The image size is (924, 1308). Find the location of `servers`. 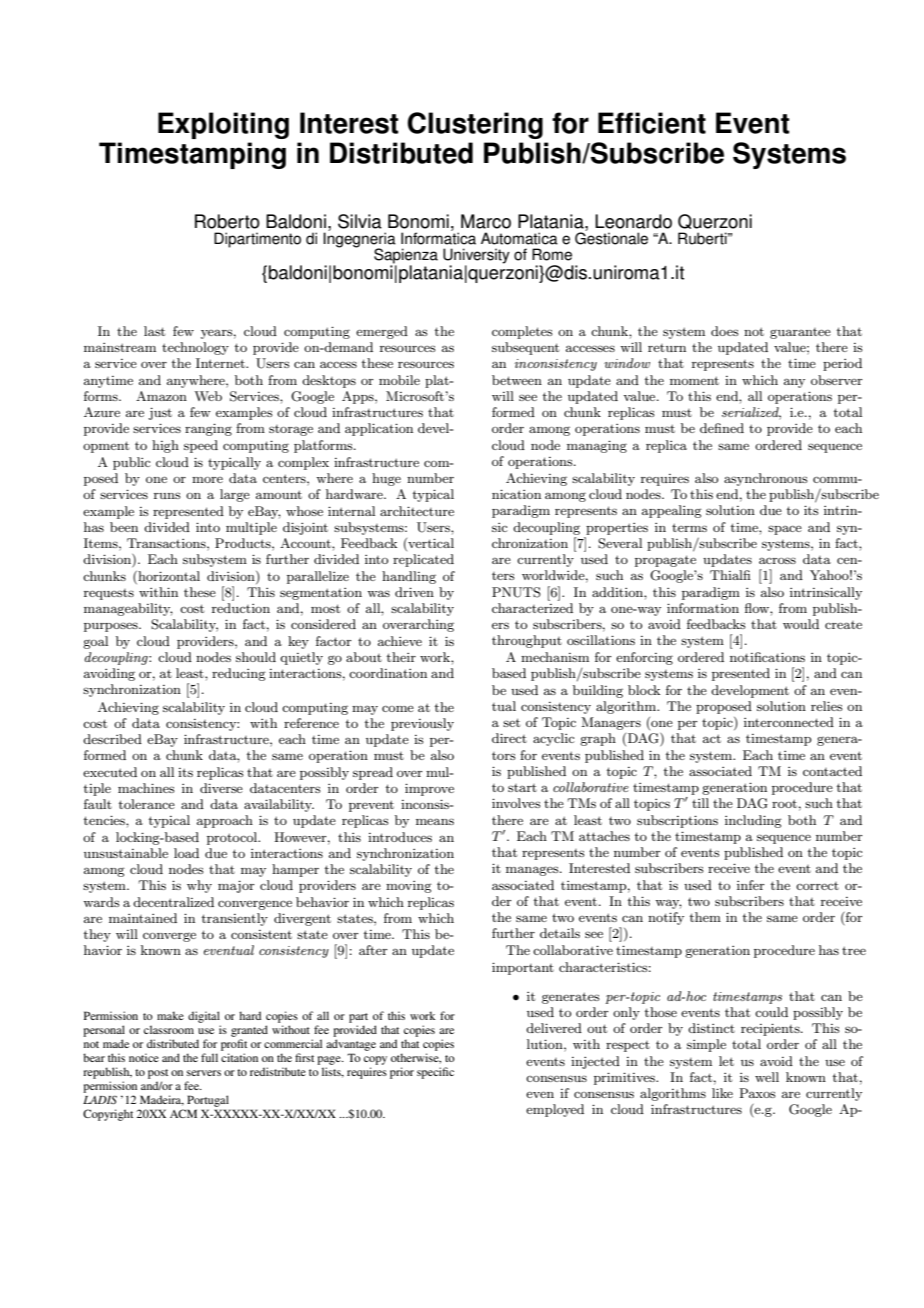

servers is located at coordinates (204, 1073).
